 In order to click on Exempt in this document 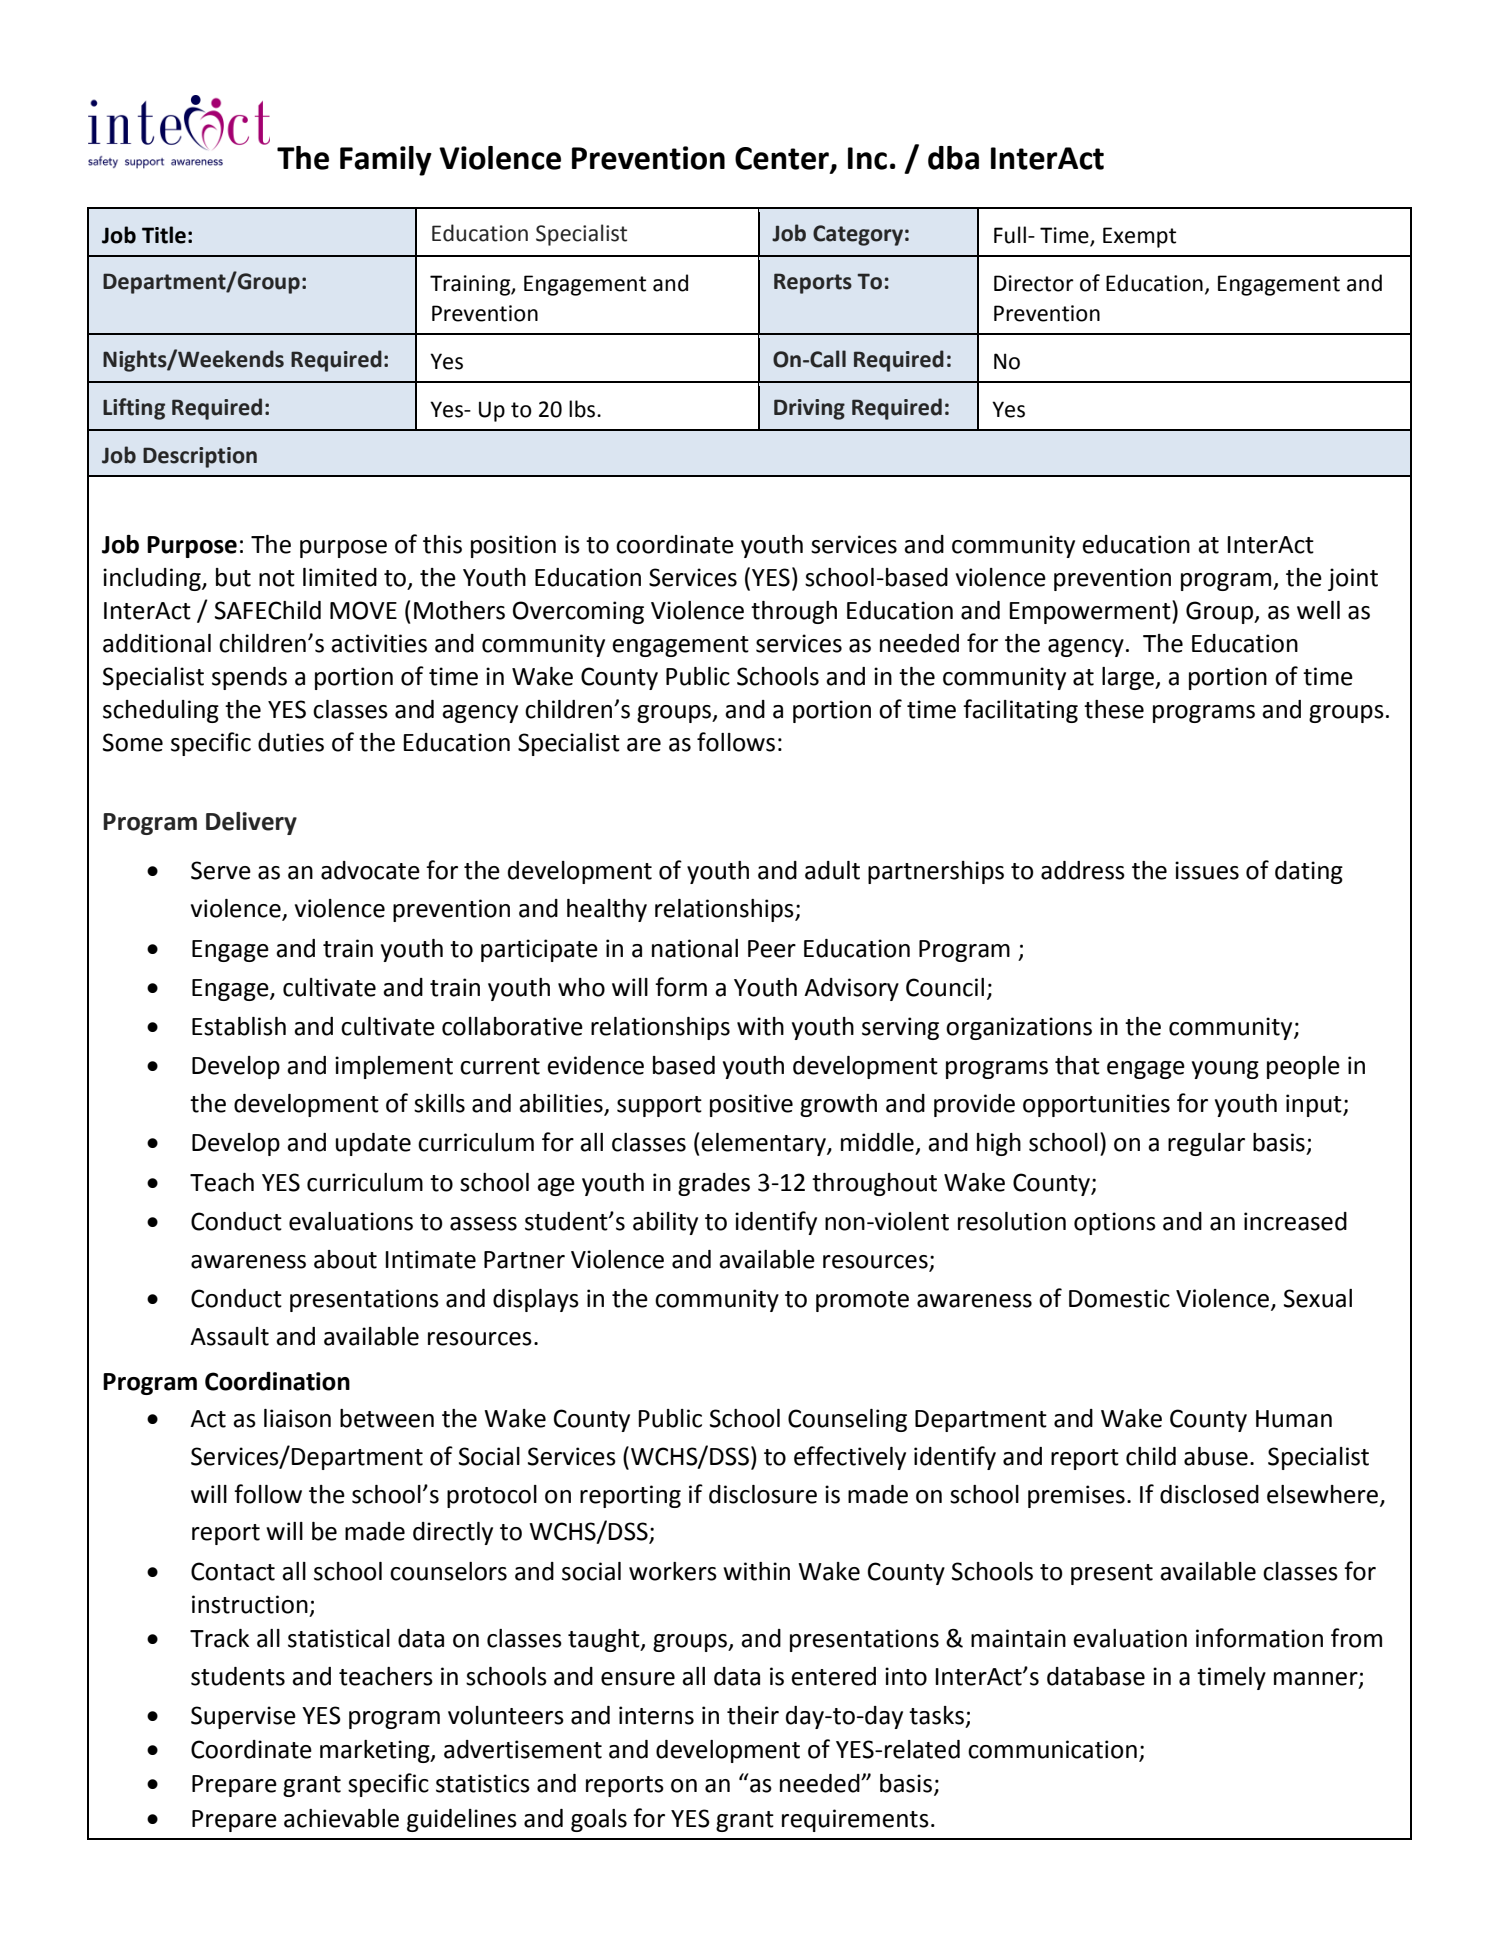, I will do `click(1139, 237)`.
